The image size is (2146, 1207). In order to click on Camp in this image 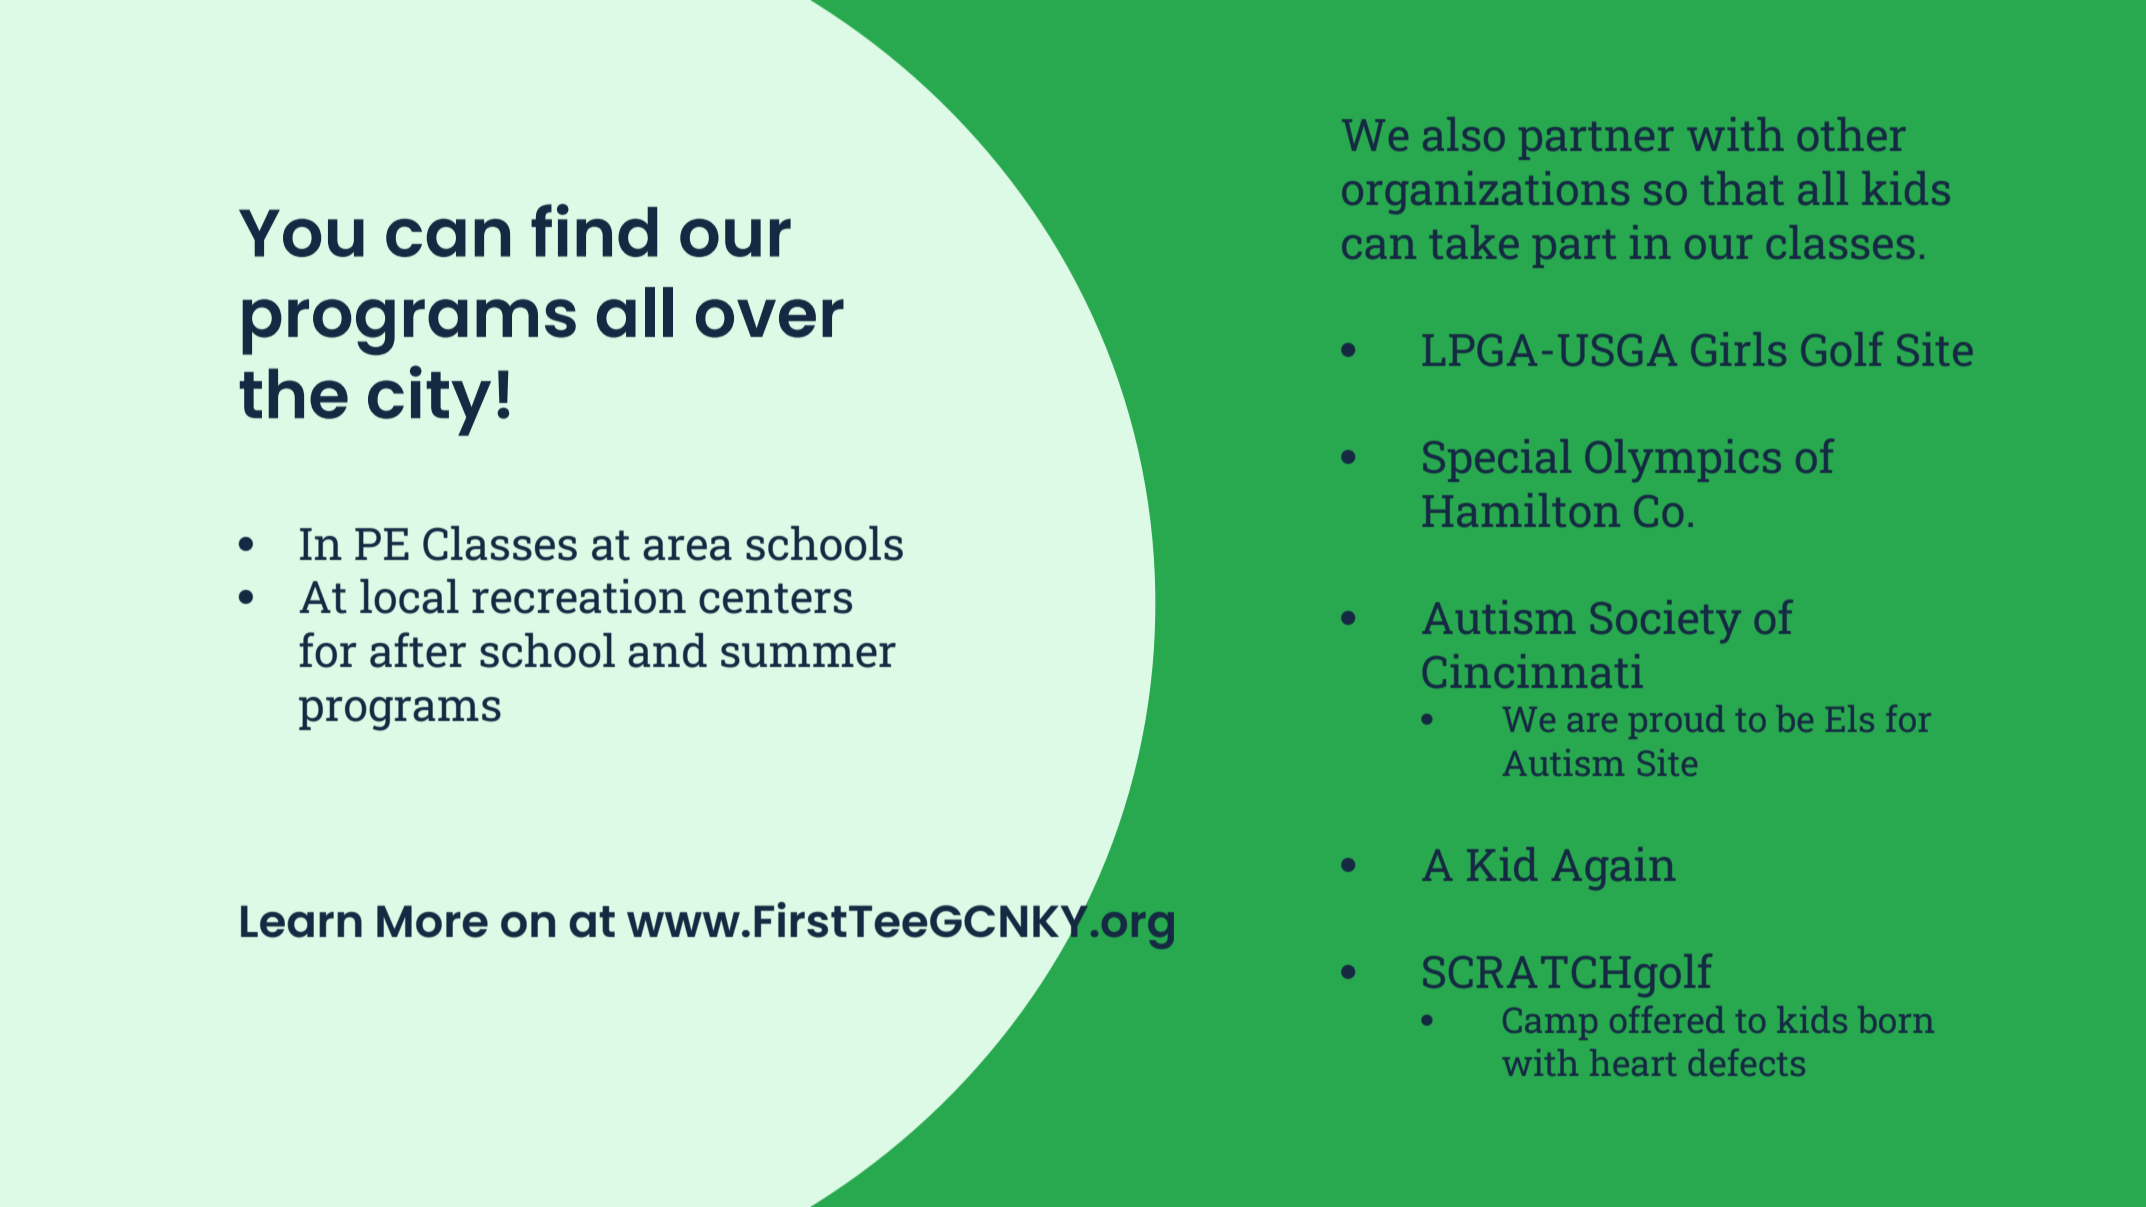, I will do `click(1550, 1024)`.
